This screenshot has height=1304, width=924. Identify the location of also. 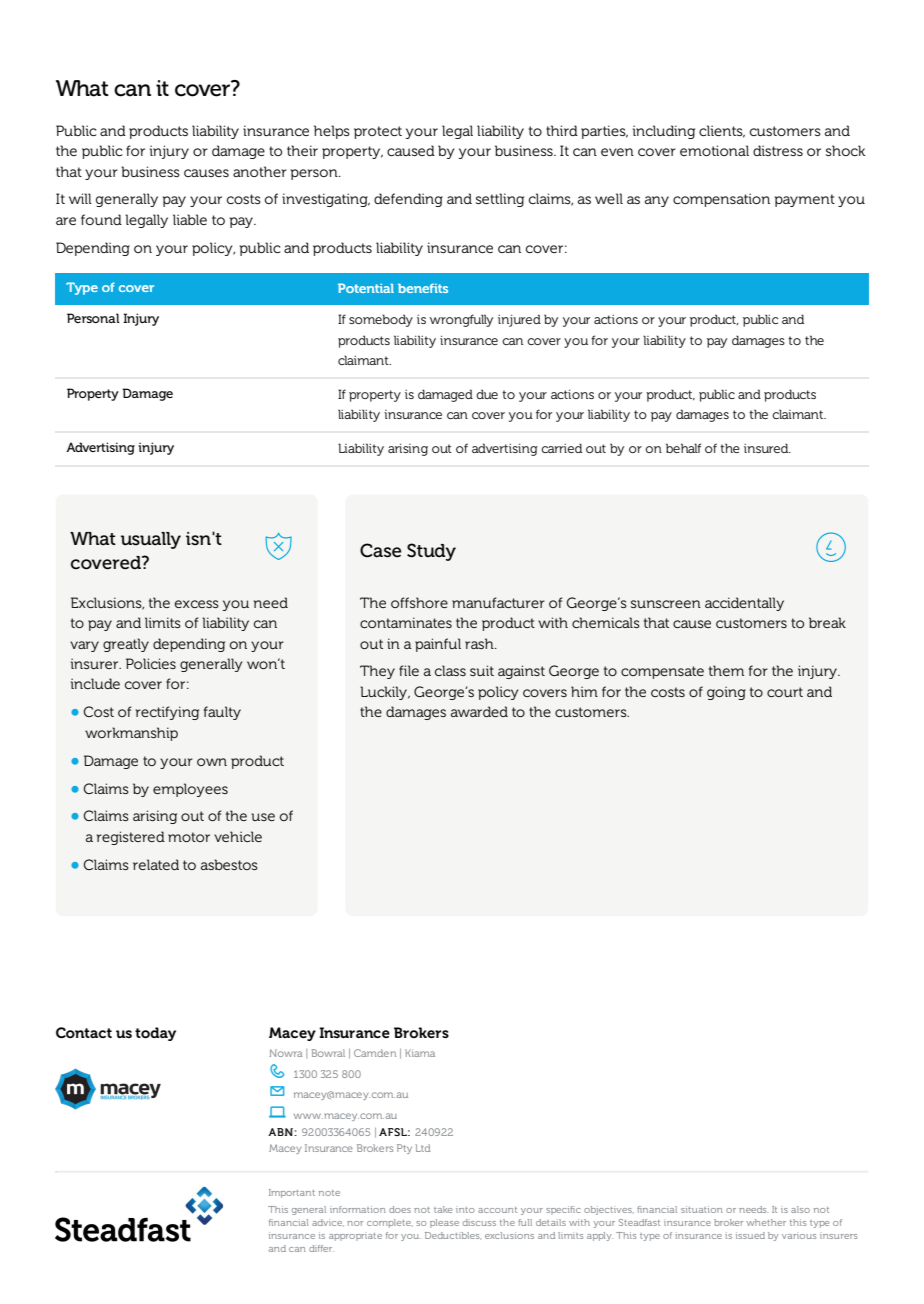
(800, 1209).
